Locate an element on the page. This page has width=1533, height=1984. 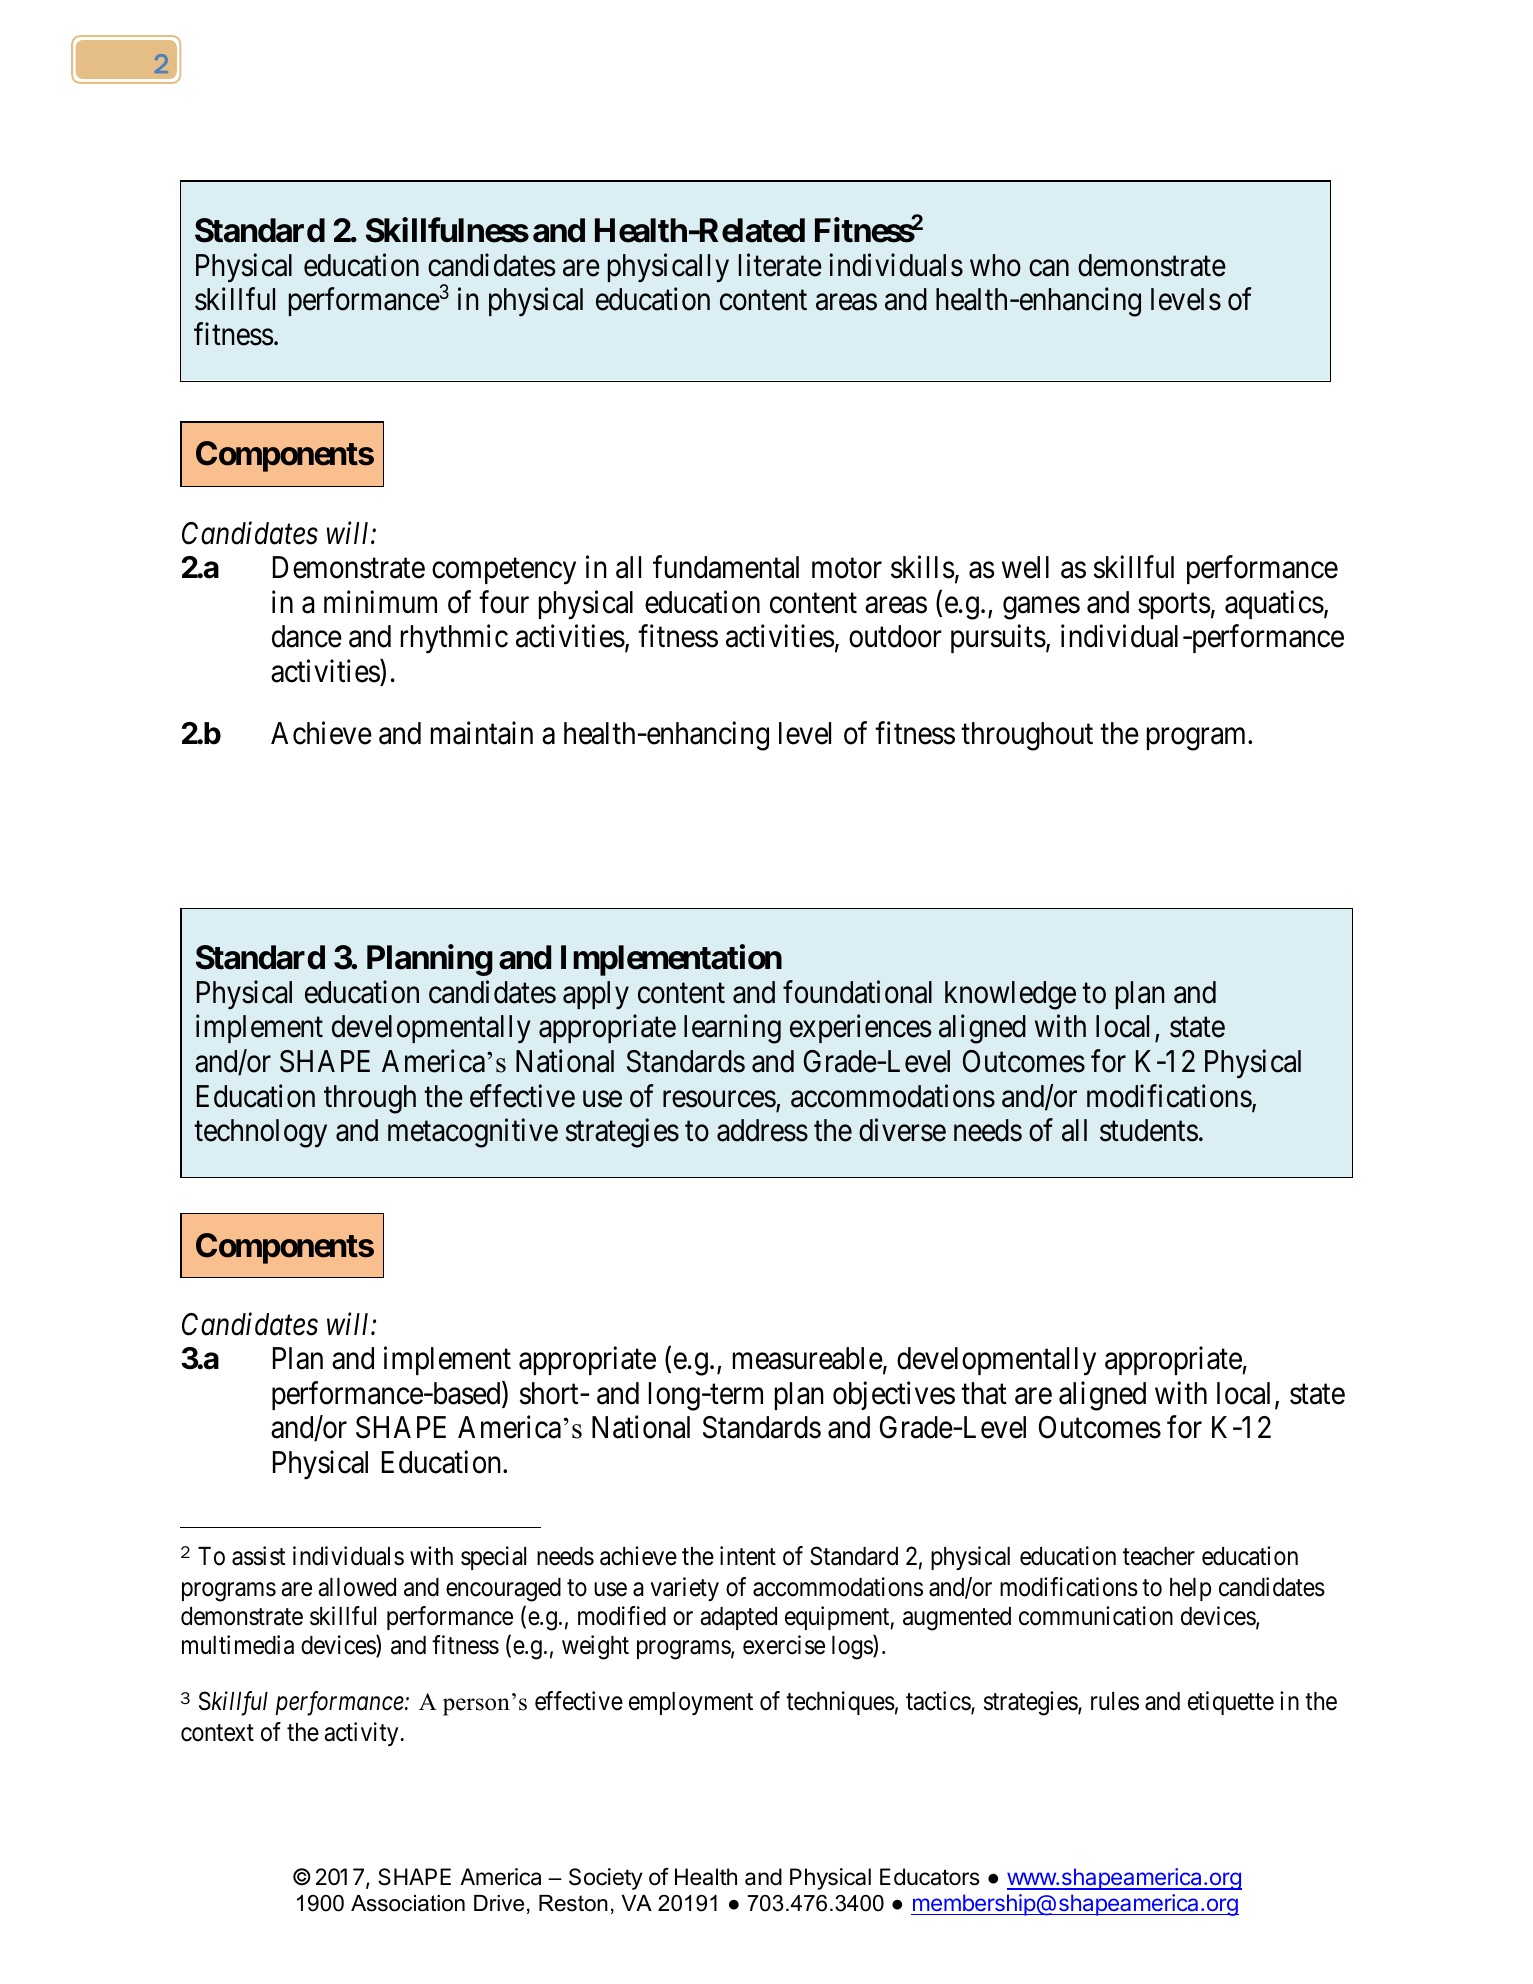
technology is located at coordinates (260, 1133).
